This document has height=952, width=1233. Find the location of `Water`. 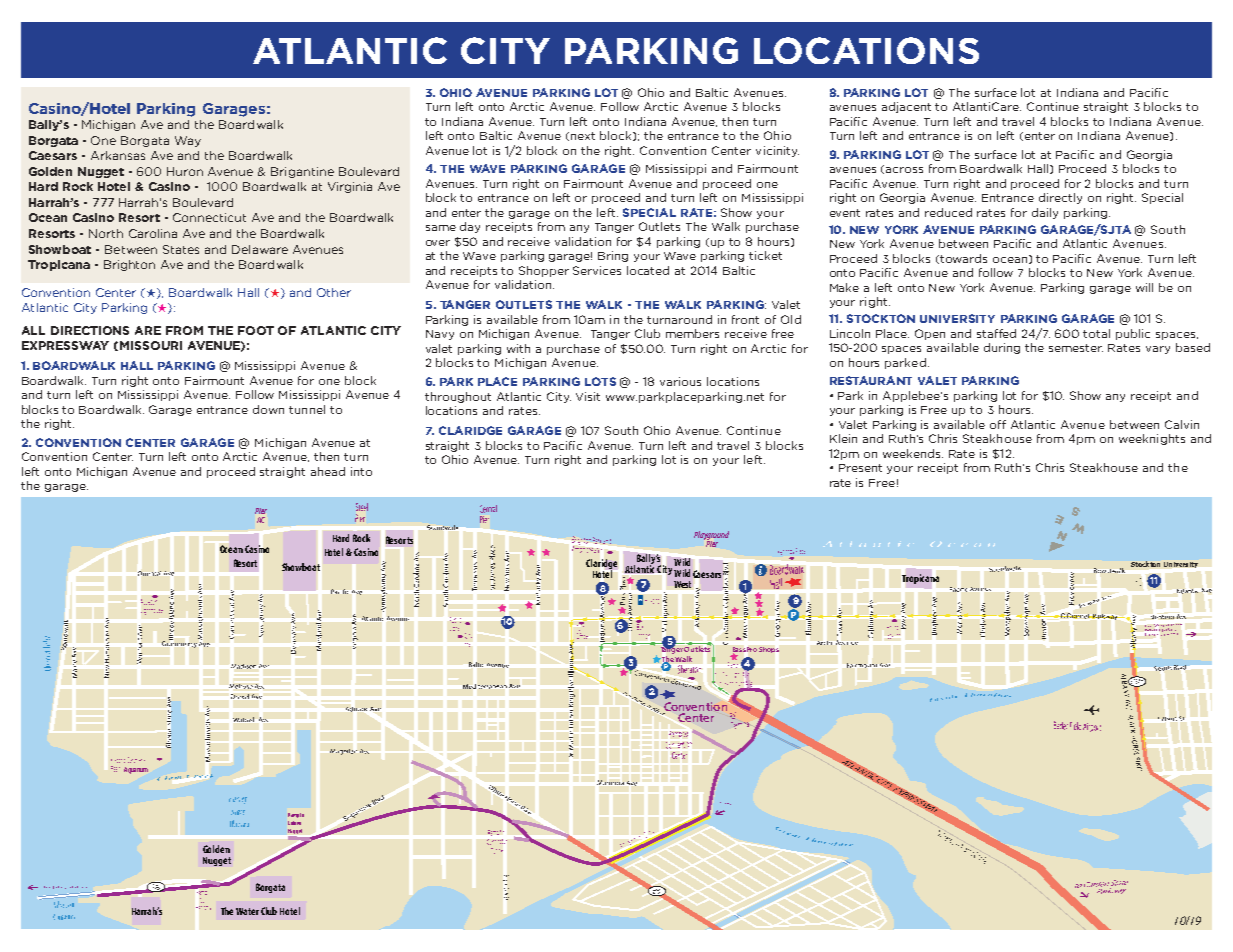

Water is located at coordinates (247, 911).
